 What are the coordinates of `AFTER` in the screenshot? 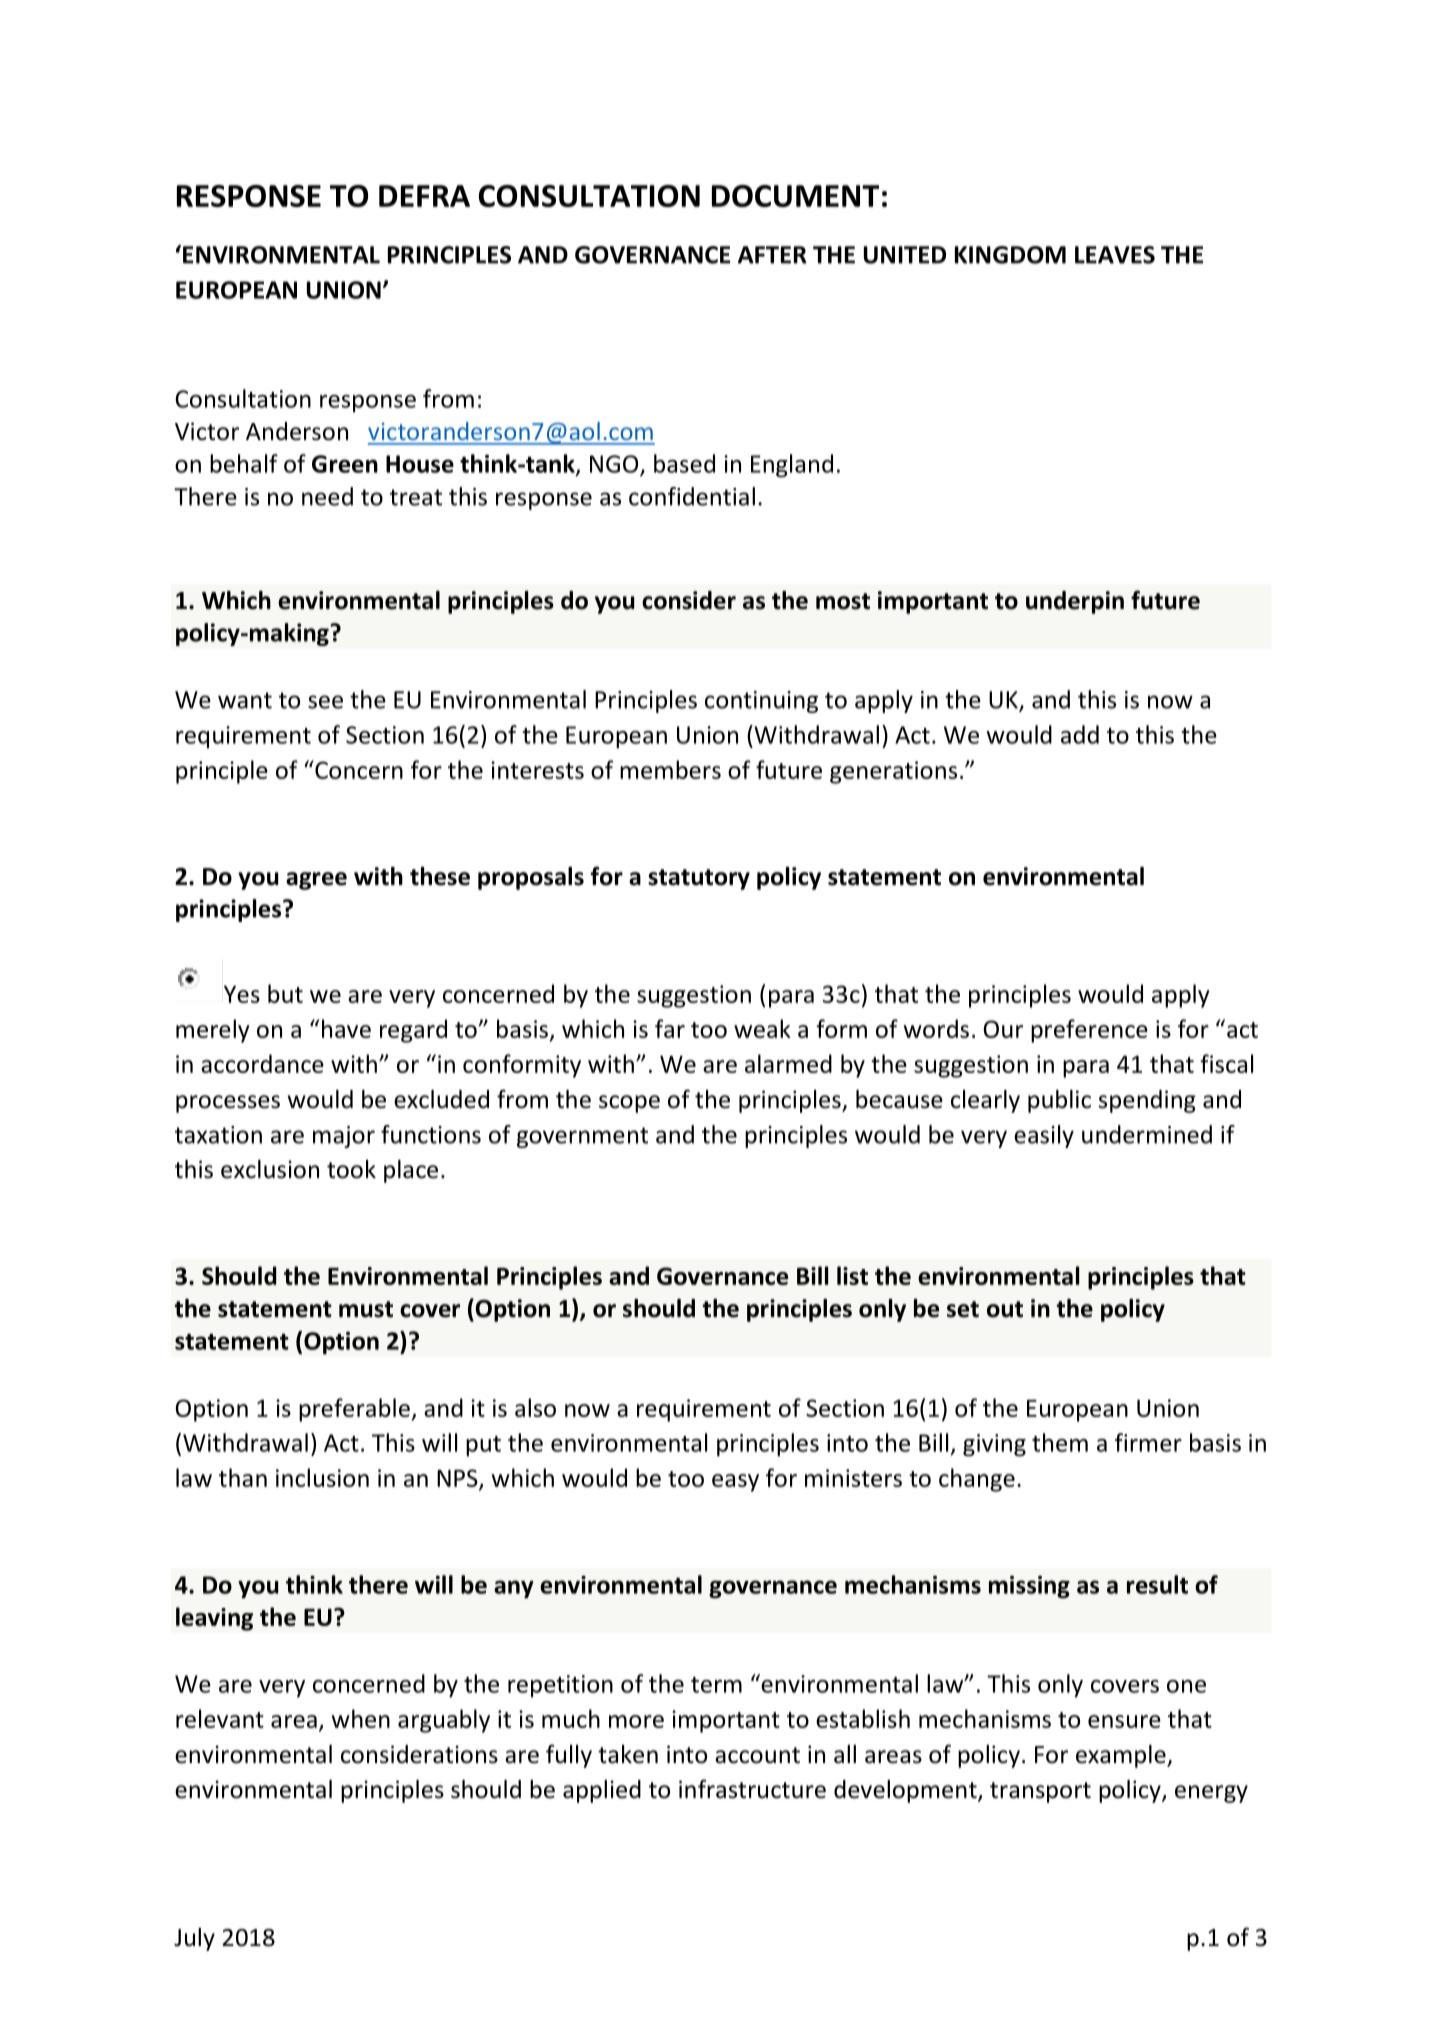 It's located at (772, 255).
